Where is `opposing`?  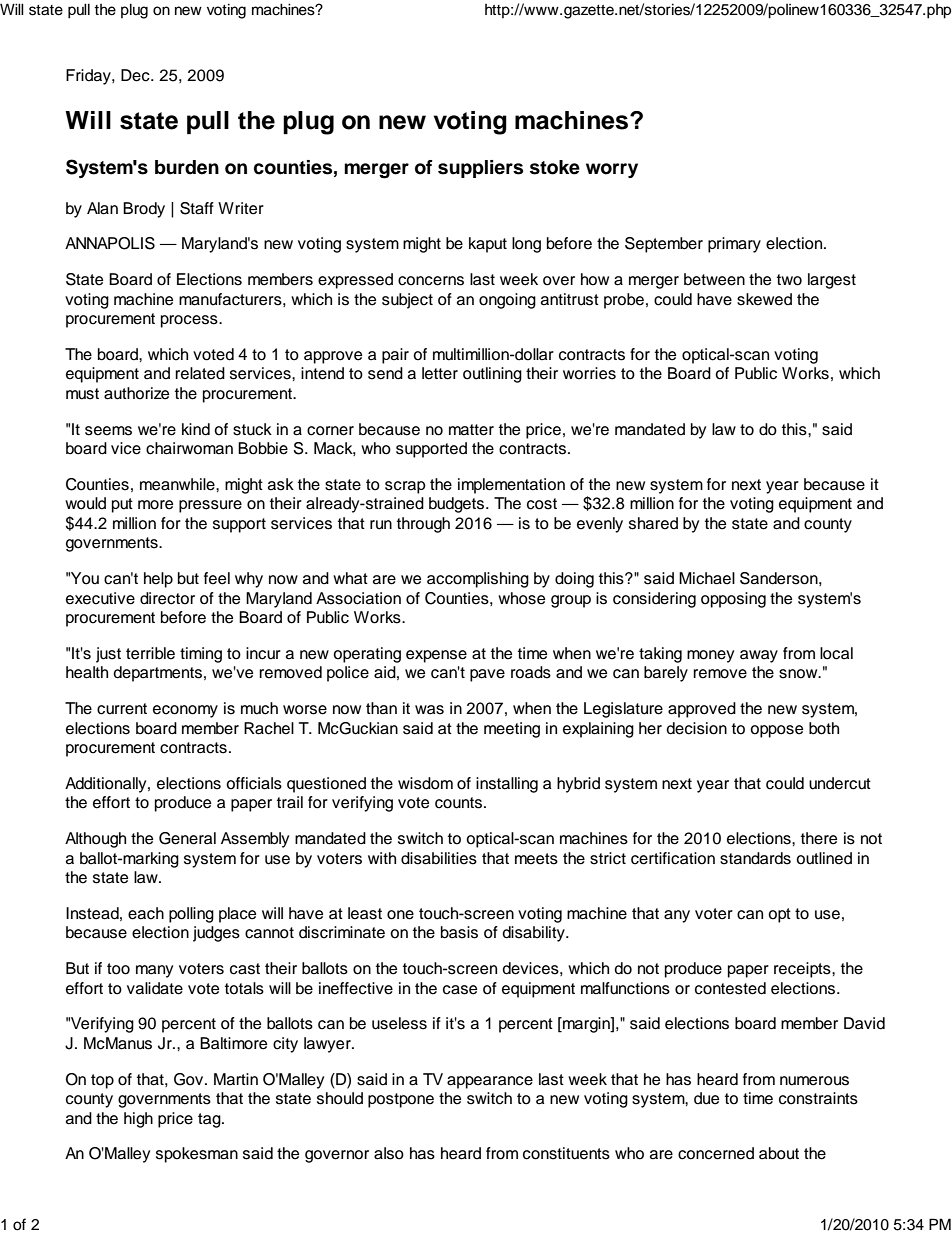
opposing is located at coordinates (733, 600).
